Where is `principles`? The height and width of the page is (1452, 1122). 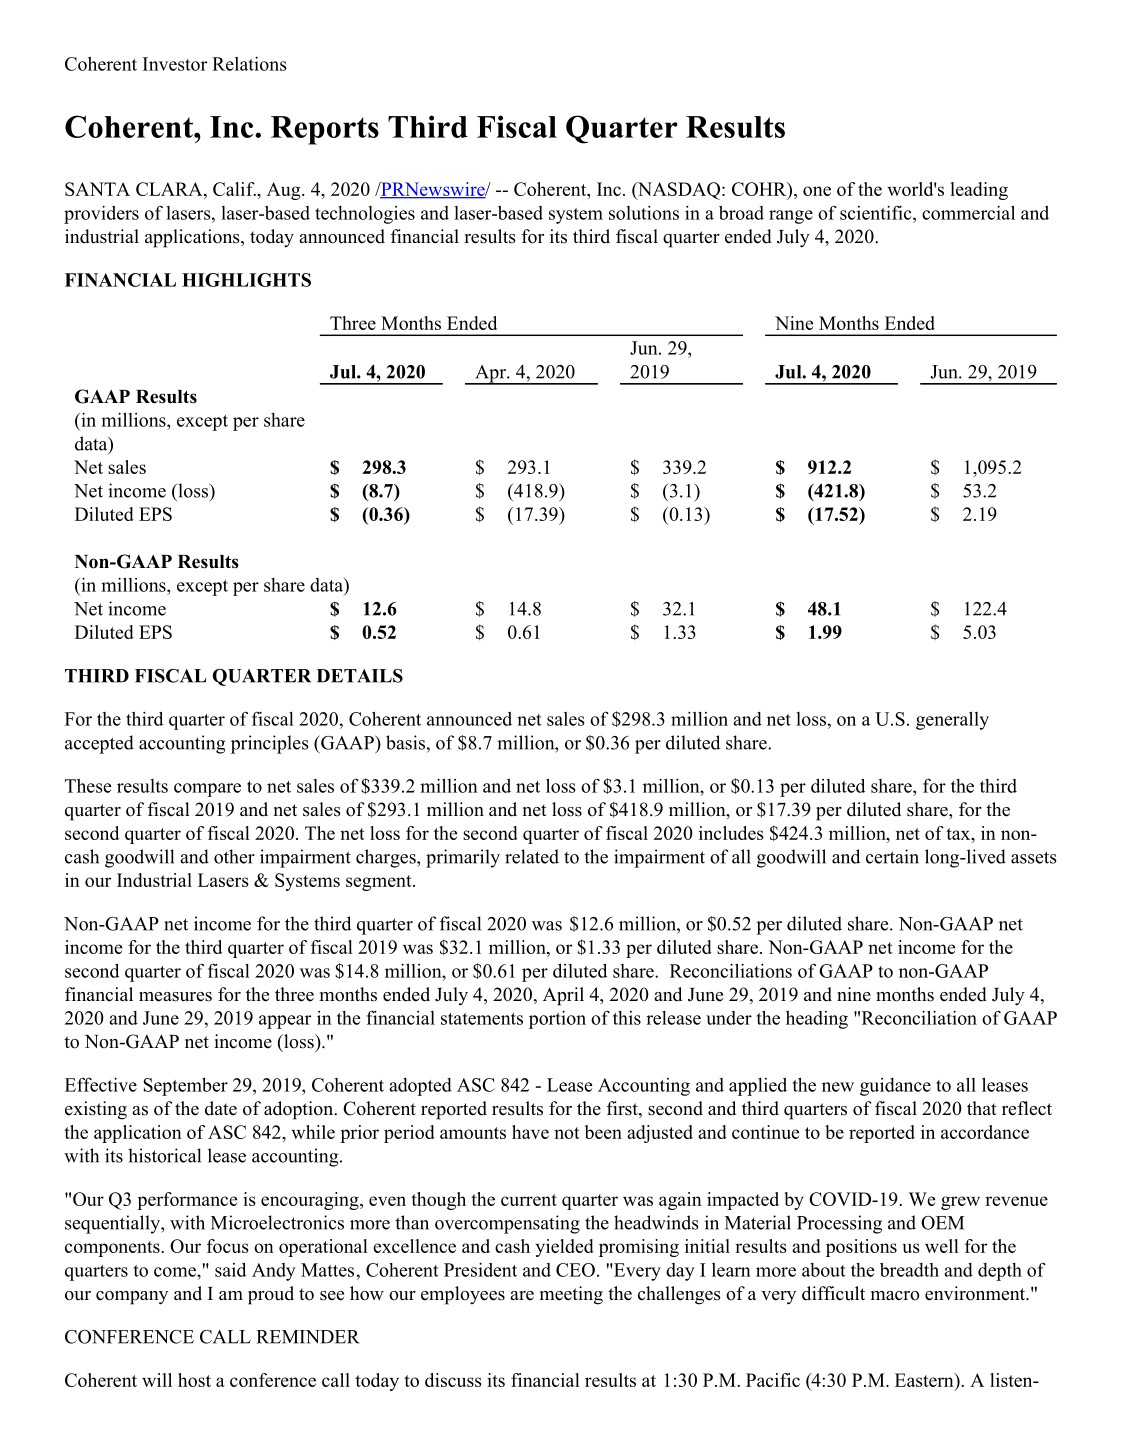
principles is located at coordinates (270, 744).
